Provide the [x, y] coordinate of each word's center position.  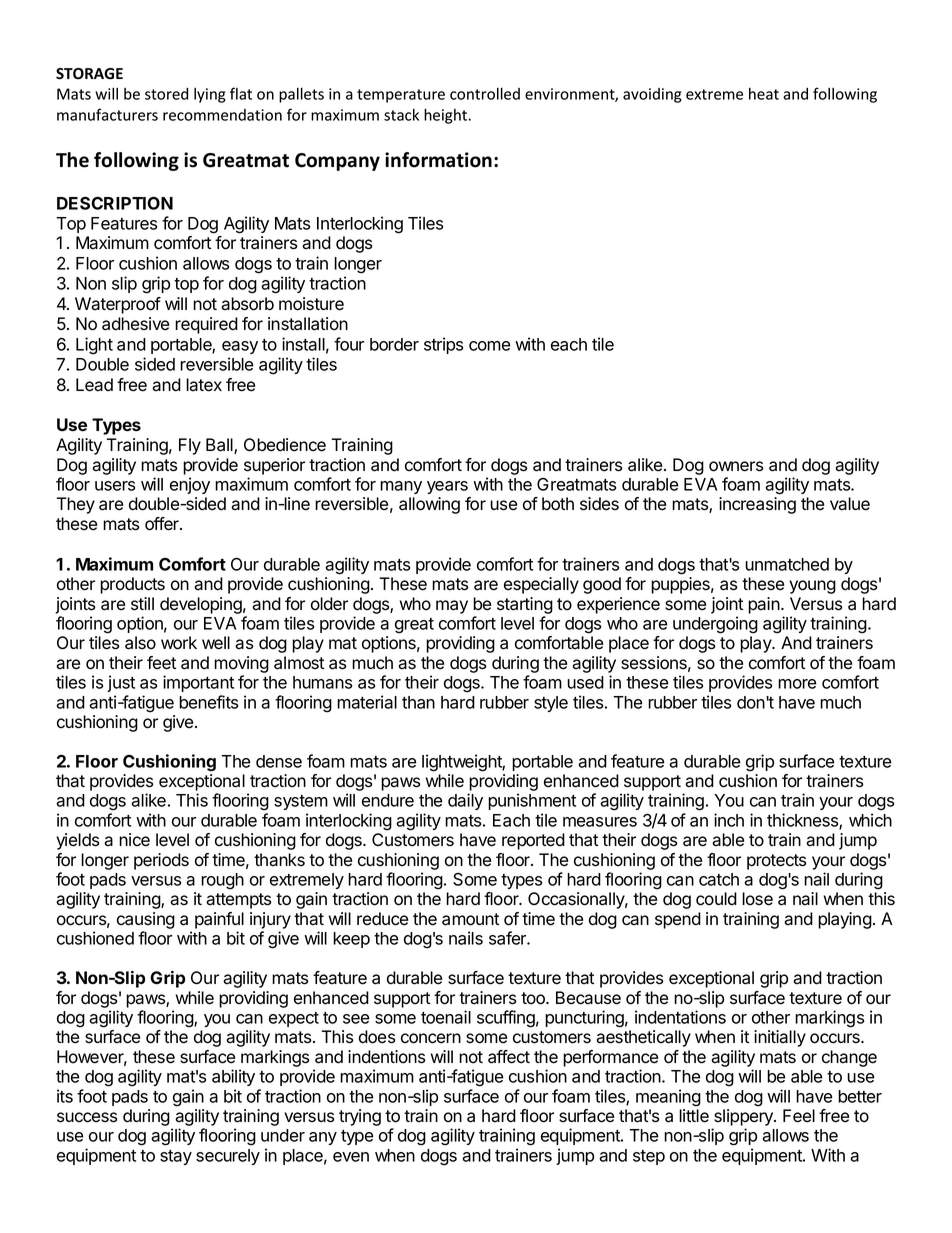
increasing [757, 505]
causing [146, 920]
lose [757, 899]
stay [176, 1157]
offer [163, 524]
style [551, 704]
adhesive [135, 324]
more [797, 684]
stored [166, 94]
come [490, 346]
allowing [429, 505]
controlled [485, 93]
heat [764, 94]
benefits [208, 702]
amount [470, 919]
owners [736, 466]
